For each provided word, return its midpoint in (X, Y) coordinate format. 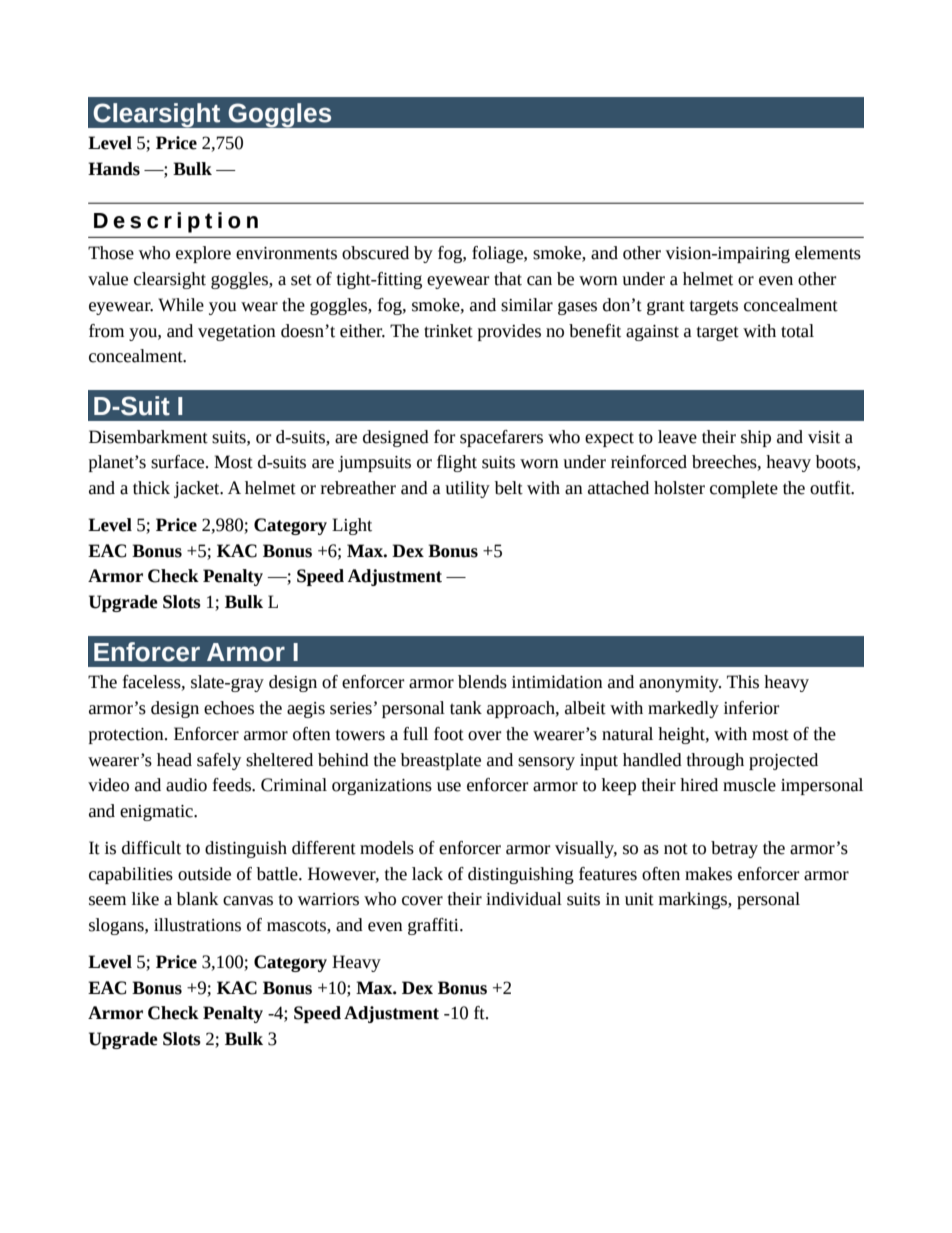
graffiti (434, 926)
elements (828, 253)
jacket (198, 489)
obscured (375, 253)
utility (467, 489)
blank (197, 899)
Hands (114, 169)
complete (744, 489)
